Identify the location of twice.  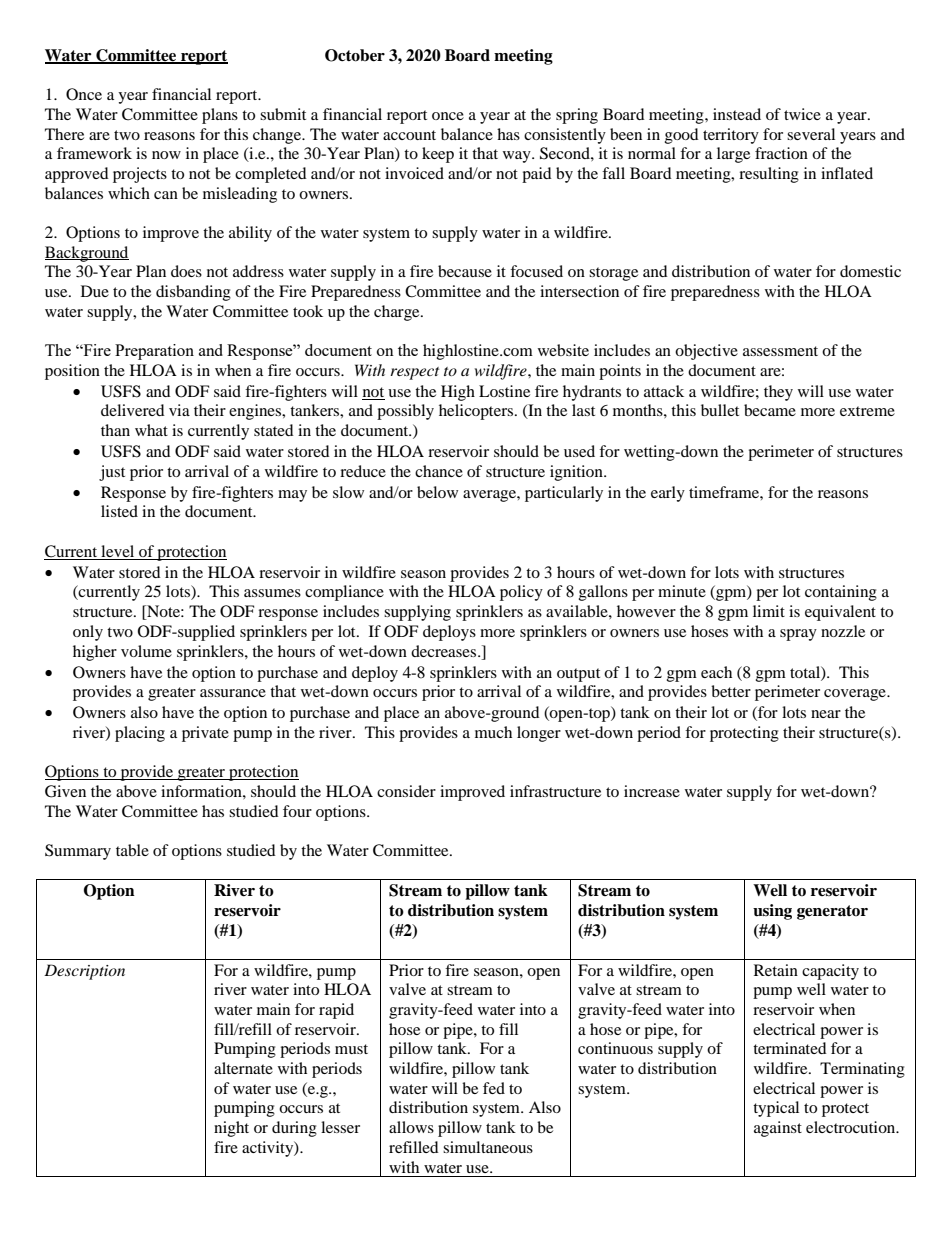
(802, 114).
